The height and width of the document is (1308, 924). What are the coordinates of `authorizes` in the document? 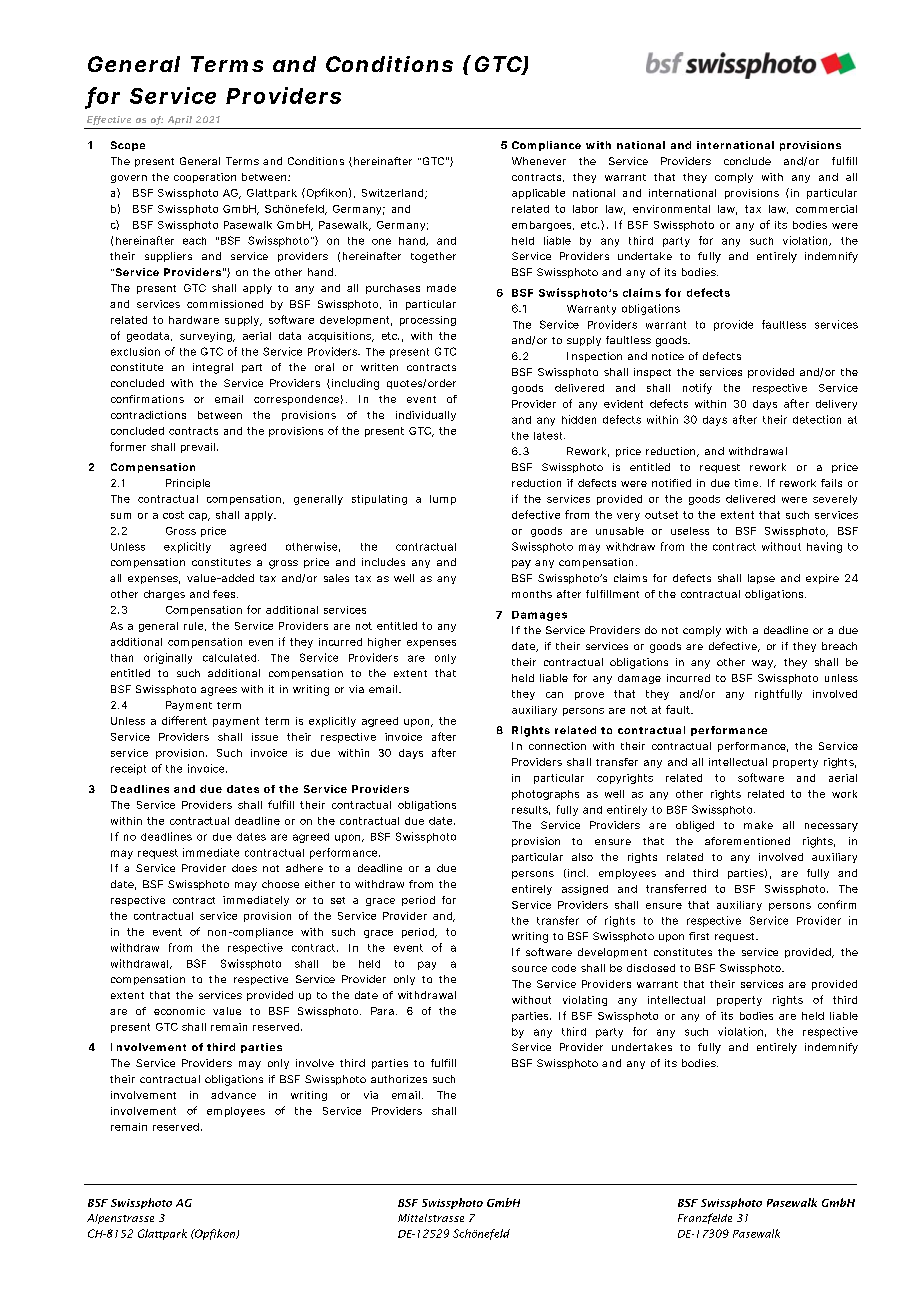 It's located at (399, 1079).
